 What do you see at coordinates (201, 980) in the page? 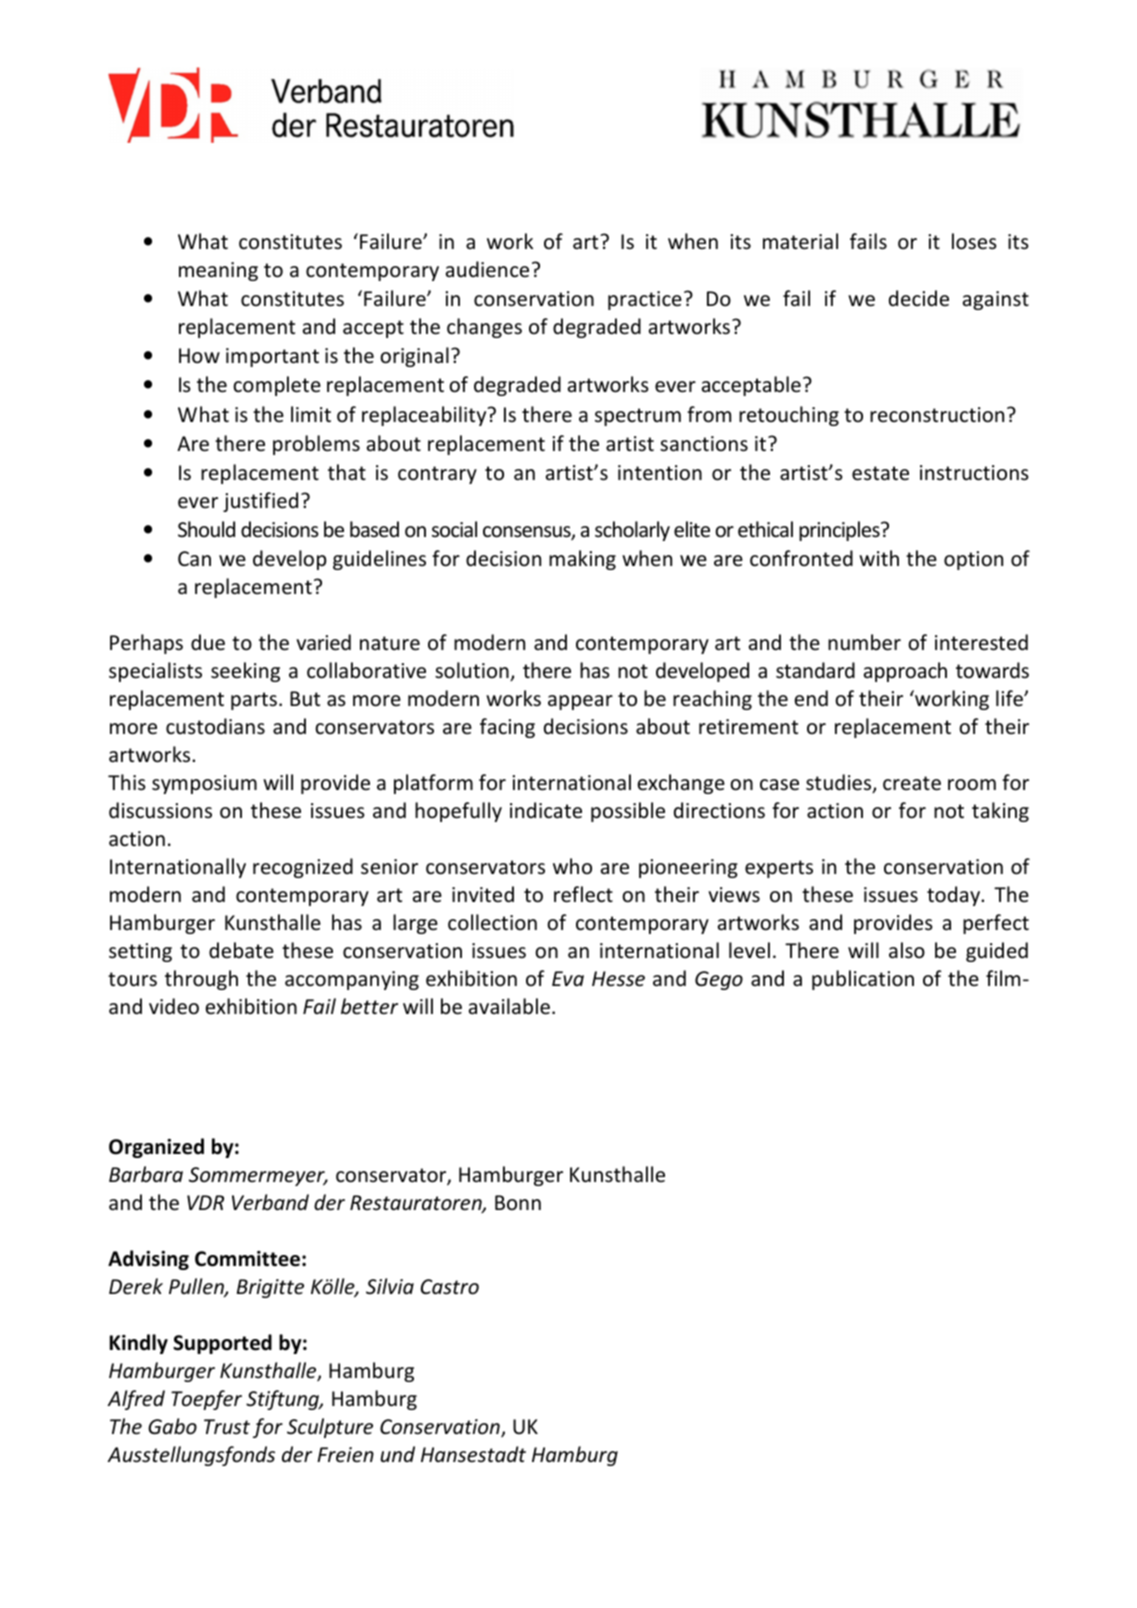
I see `through` at bounding box center [201, 980].
